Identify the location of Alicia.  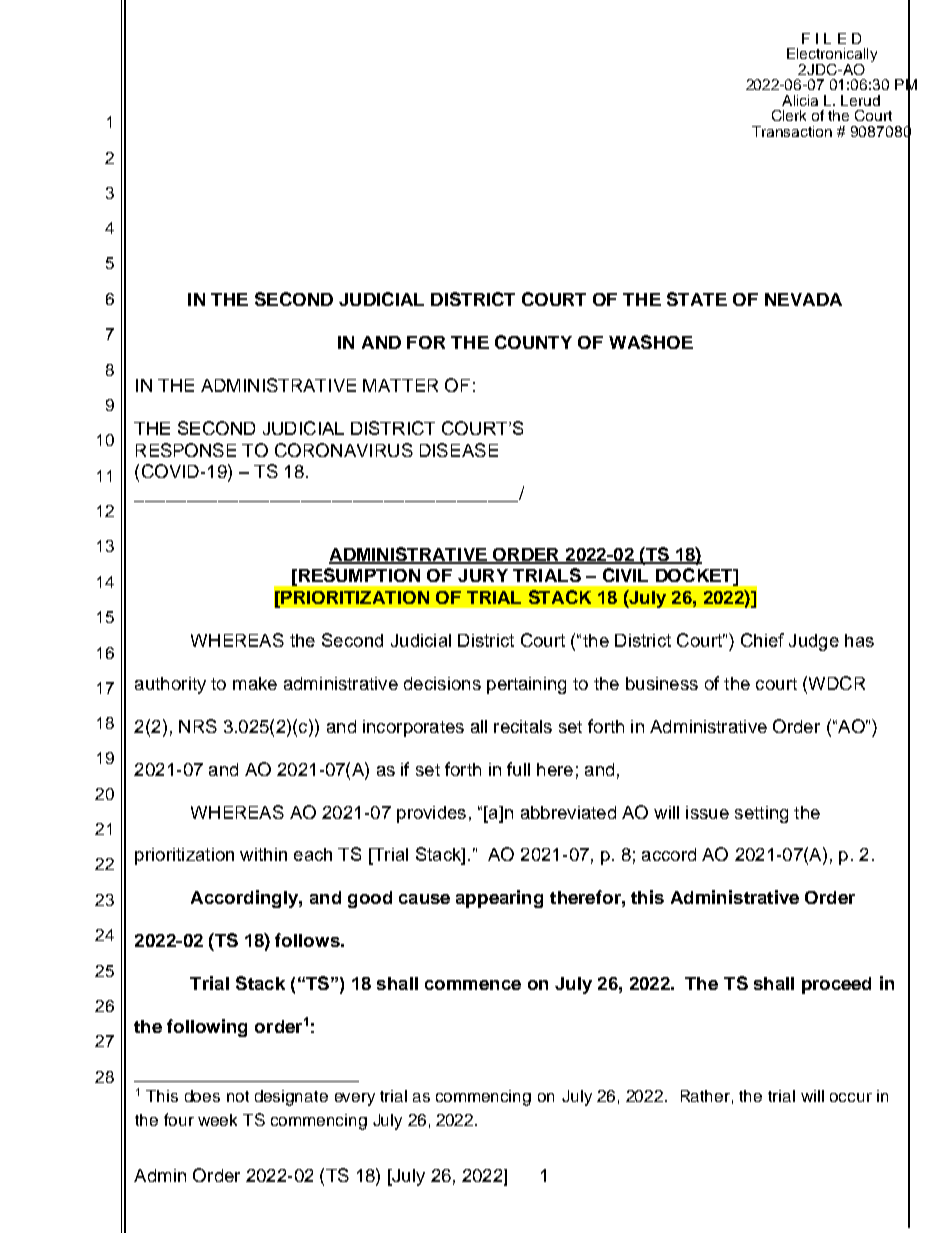
(800, 100).
